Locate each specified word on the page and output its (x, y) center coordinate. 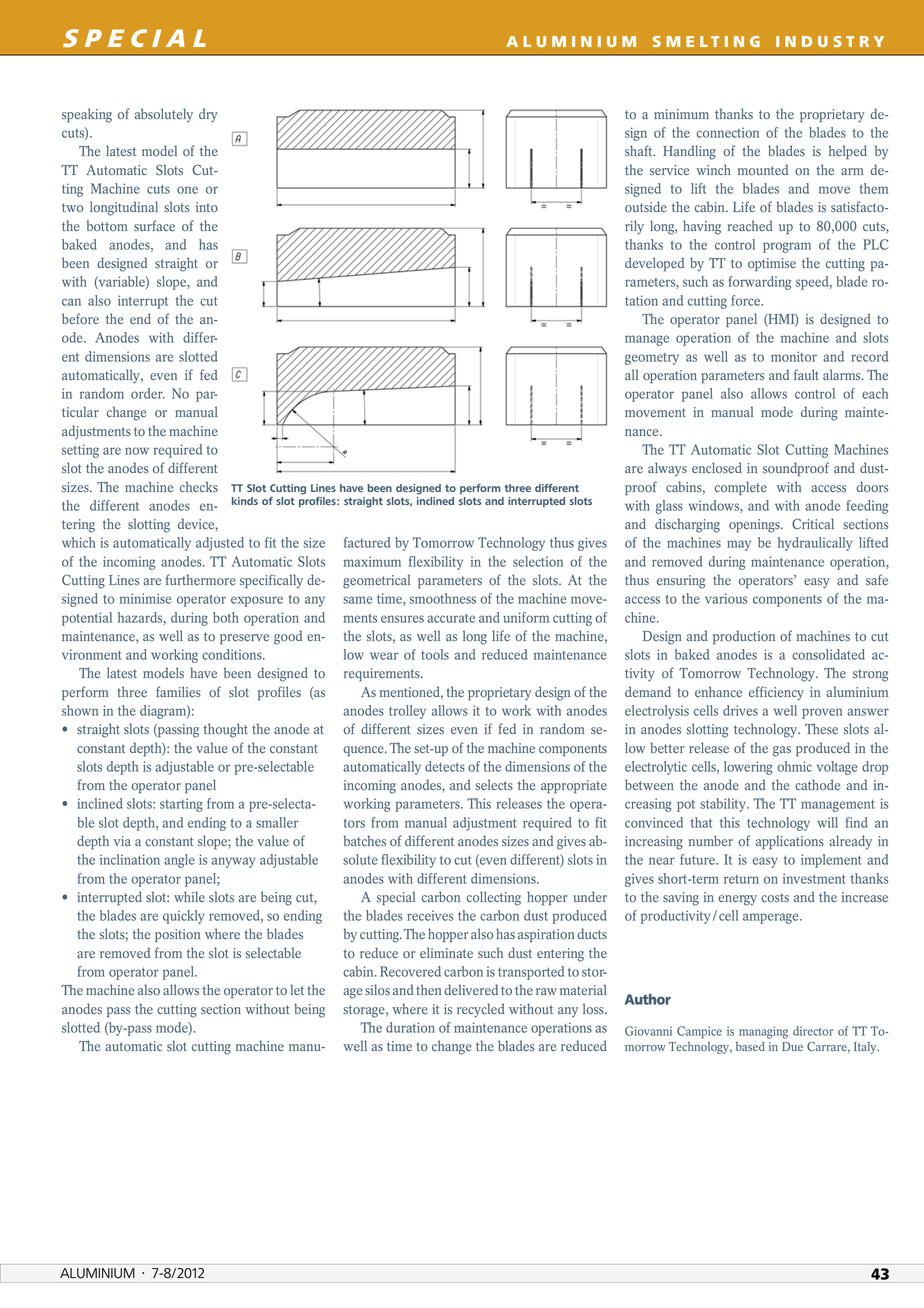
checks (199, 486)
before (80, 318)
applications (790, 842)
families (178, 691)
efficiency (776, 693)
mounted (763, 169)
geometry (652, 359)
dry (208, 115)
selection (538, 561)
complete (741, 488)
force (747, 300)
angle (179, 861)
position (177, 935)
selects (494, 784)
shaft (640, 150)
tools (435, 654)
